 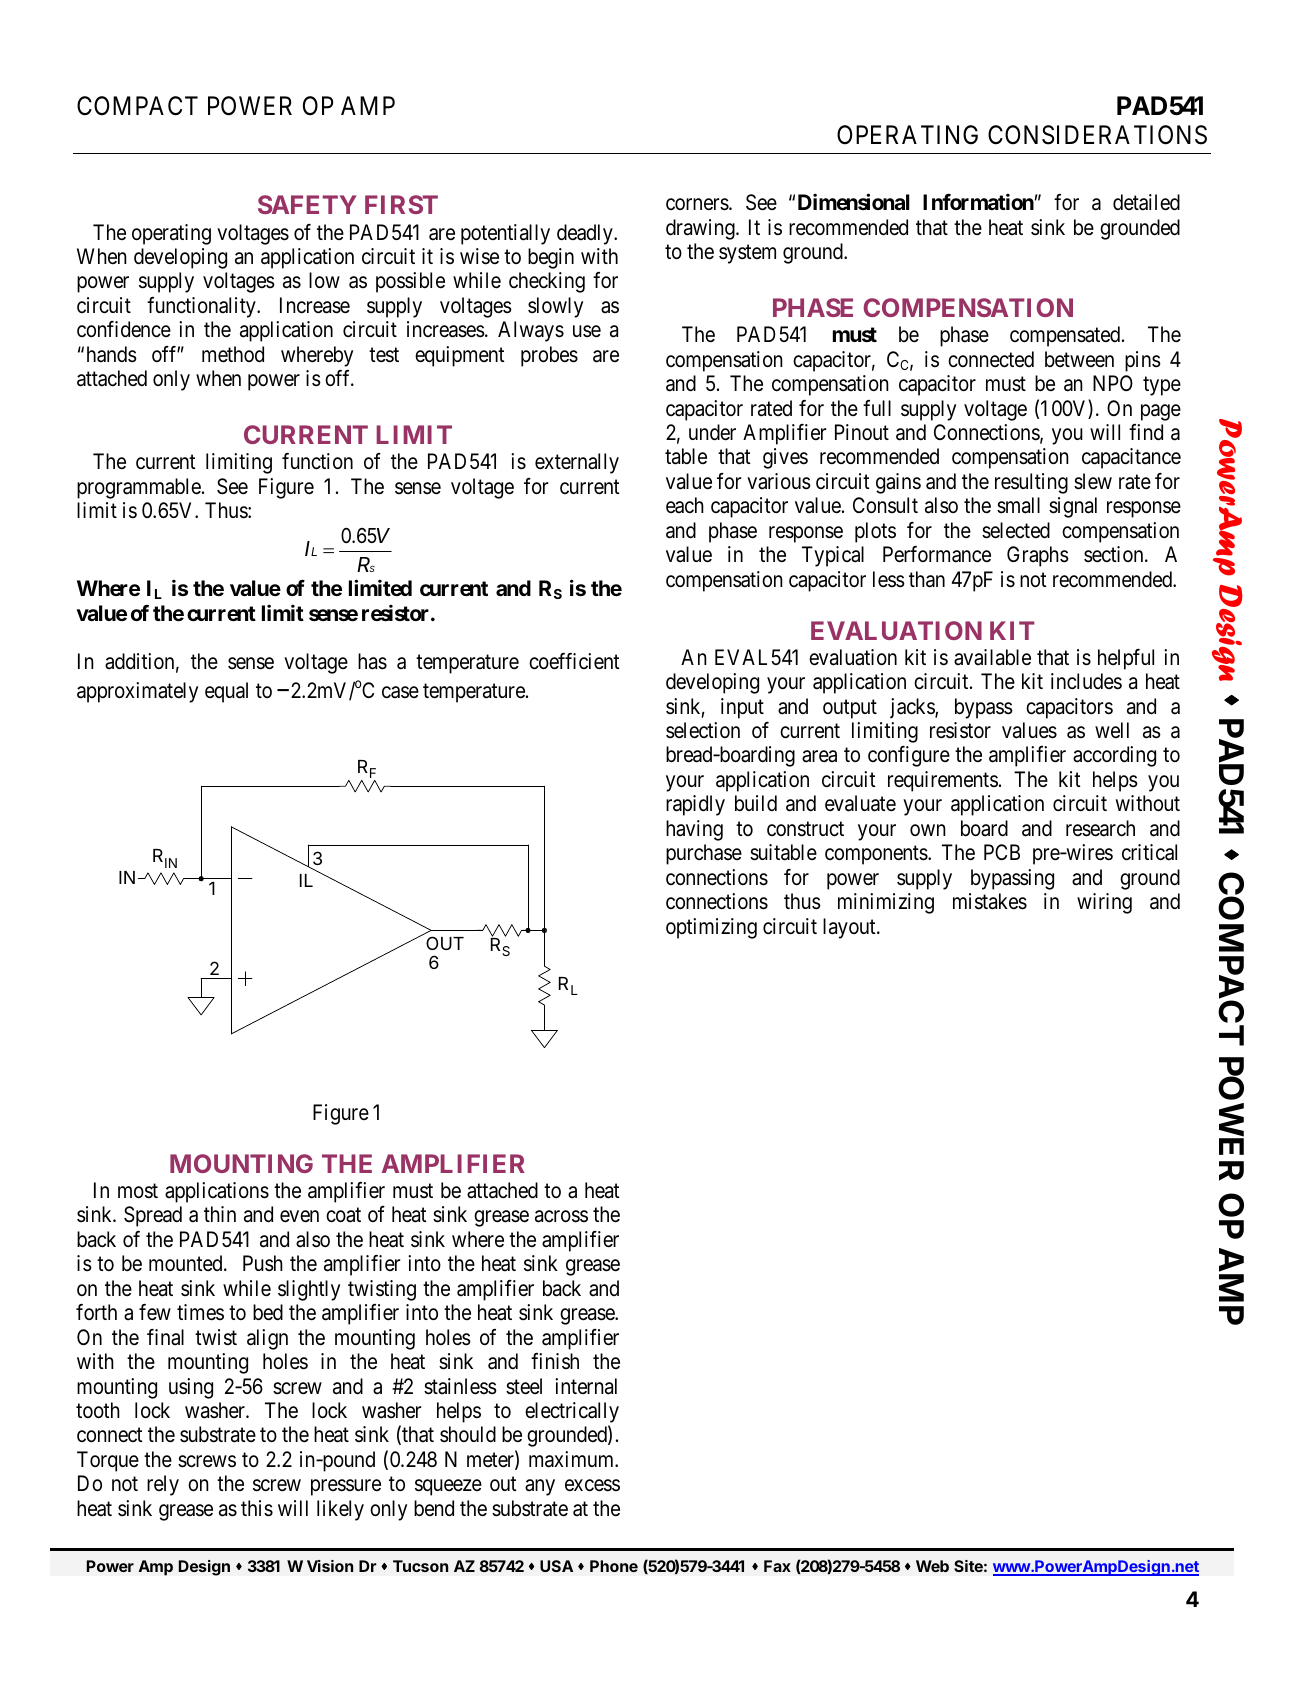 I want to click on mistakes, so click(x=990, y=901).
